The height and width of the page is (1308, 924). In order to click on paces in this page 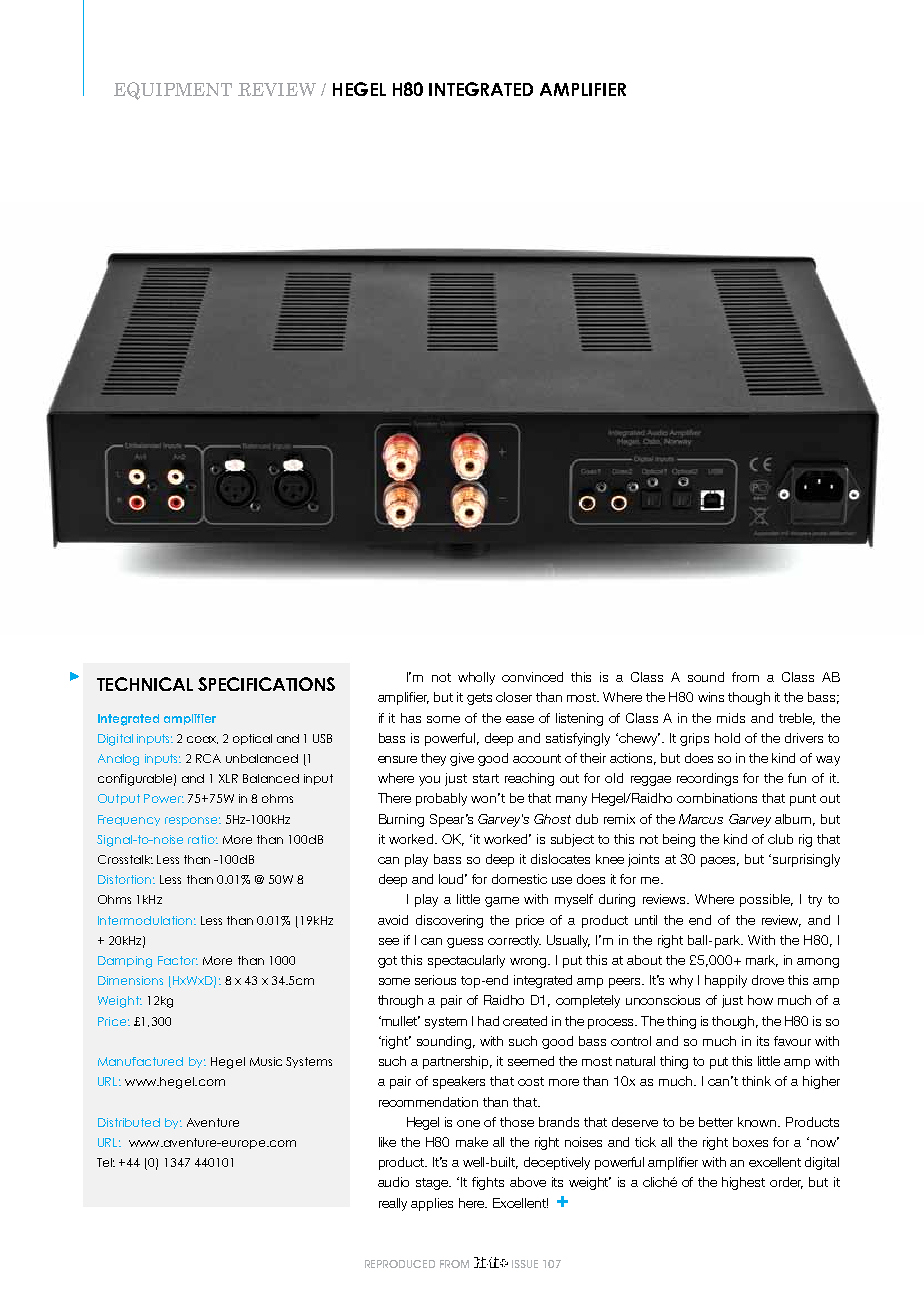, I will do `click(720, 862)`.
